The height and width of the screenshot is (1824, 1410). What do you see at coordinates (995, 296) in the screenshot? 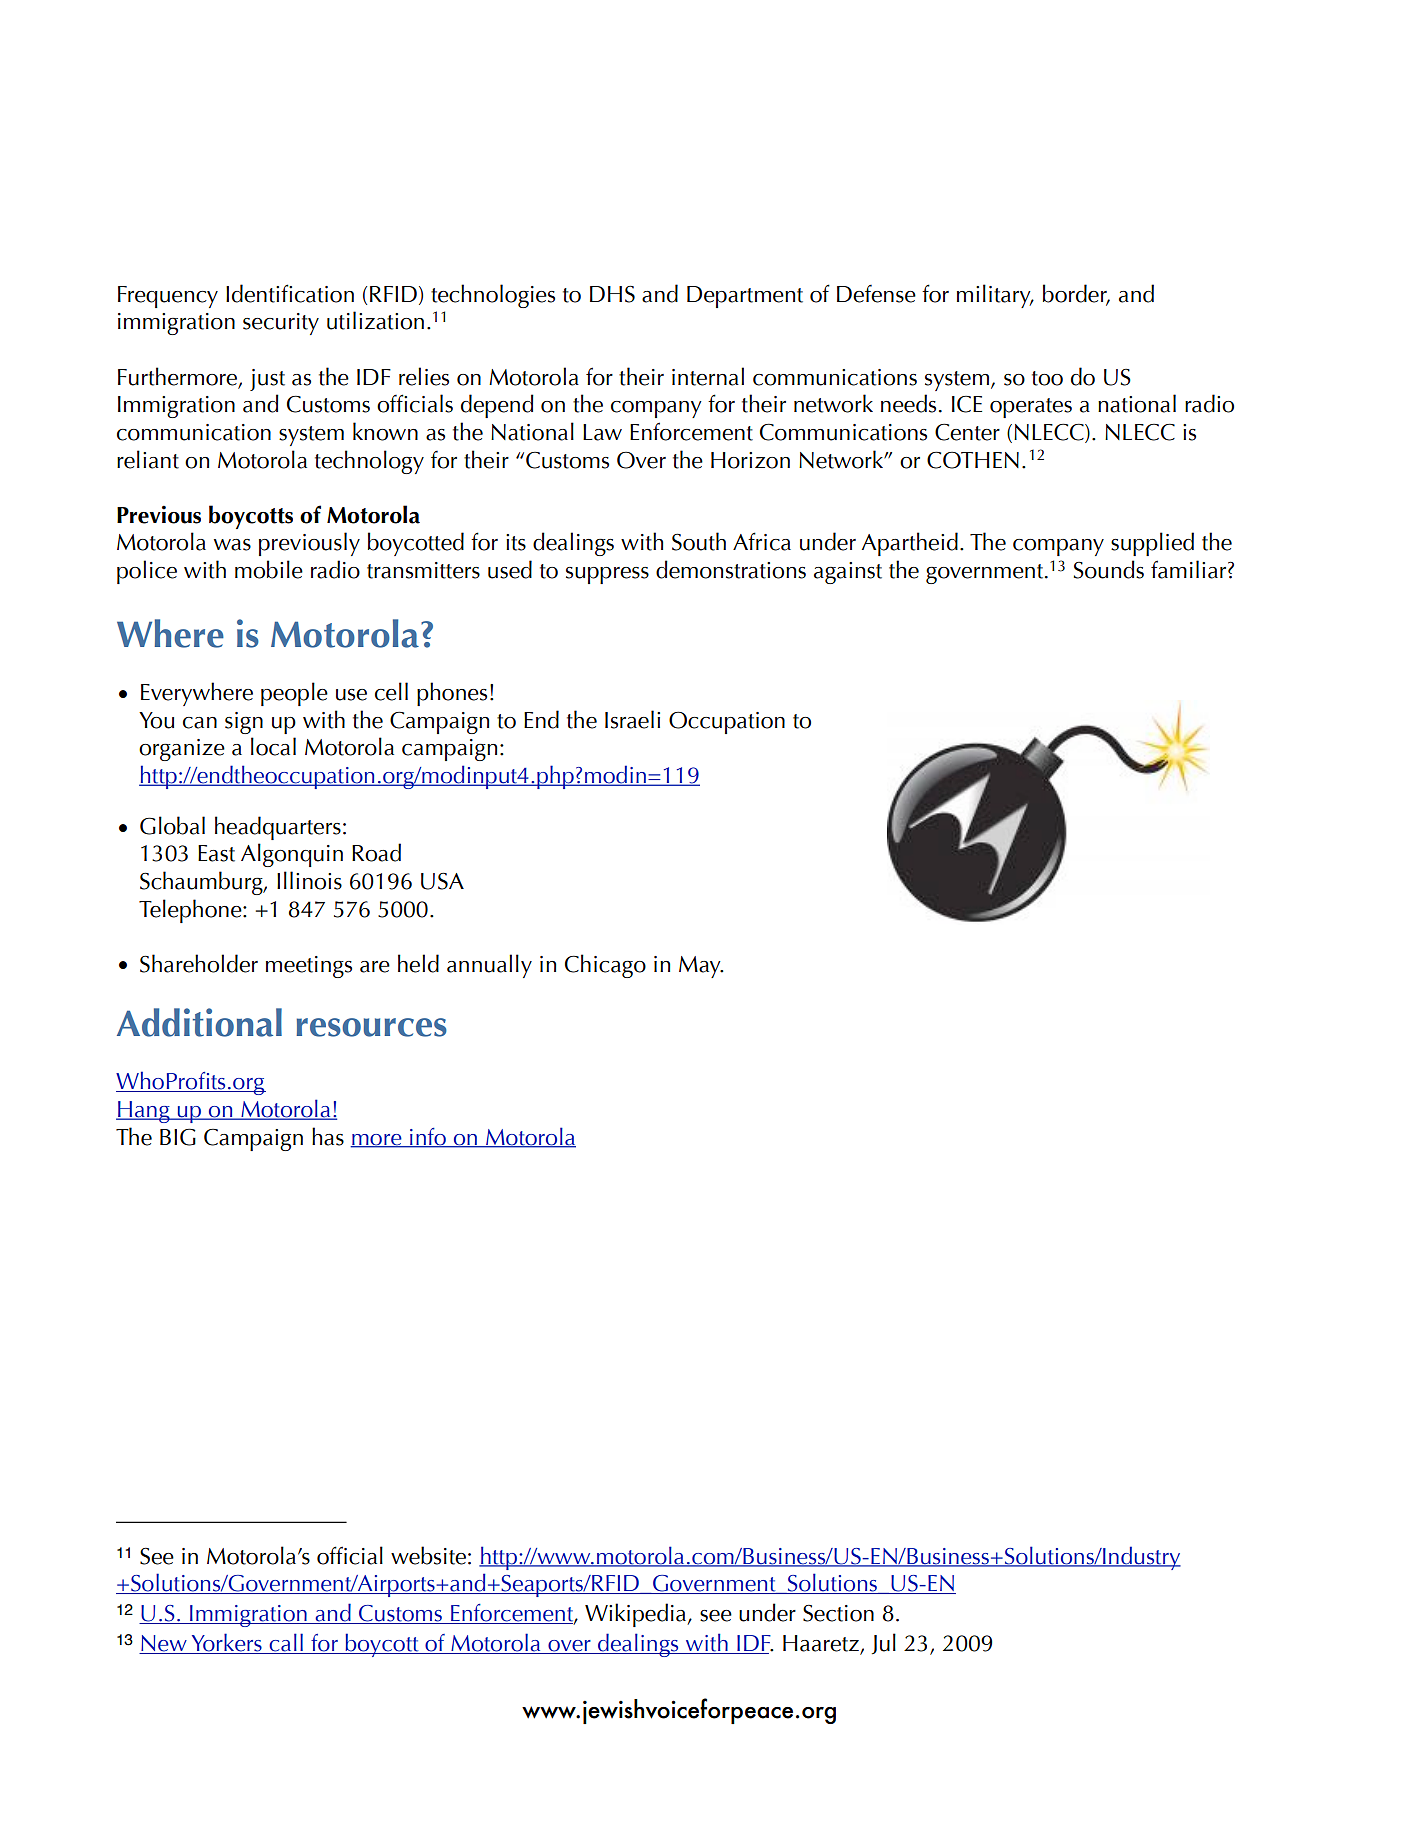
I see `military` at bounding box center [995, 296].
